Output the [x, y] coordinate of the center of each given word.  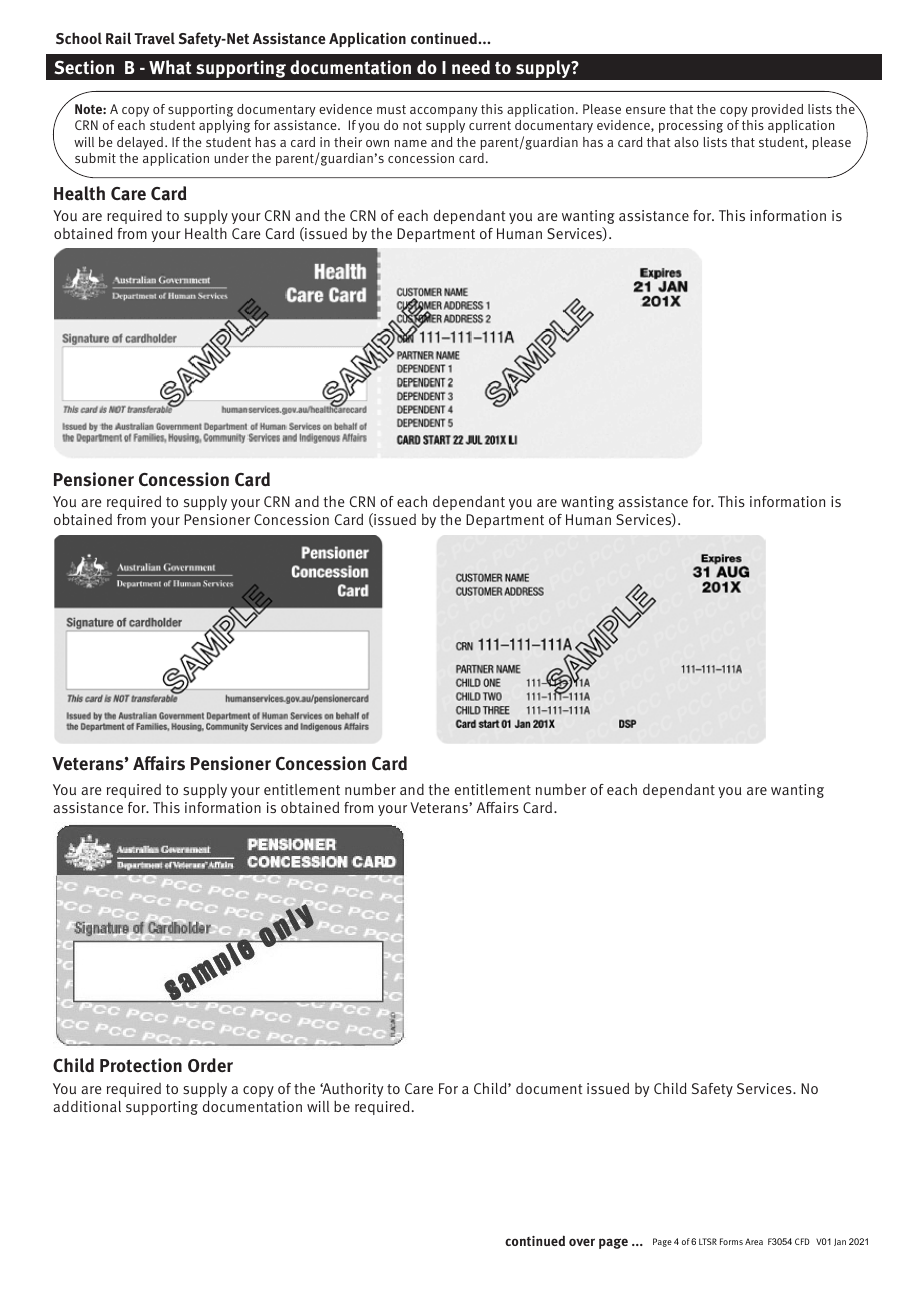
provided [777, 110]
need [471, 67]
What [170, 67]
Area [754, 1241]
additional [87, 1106]
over [582, 1242]
